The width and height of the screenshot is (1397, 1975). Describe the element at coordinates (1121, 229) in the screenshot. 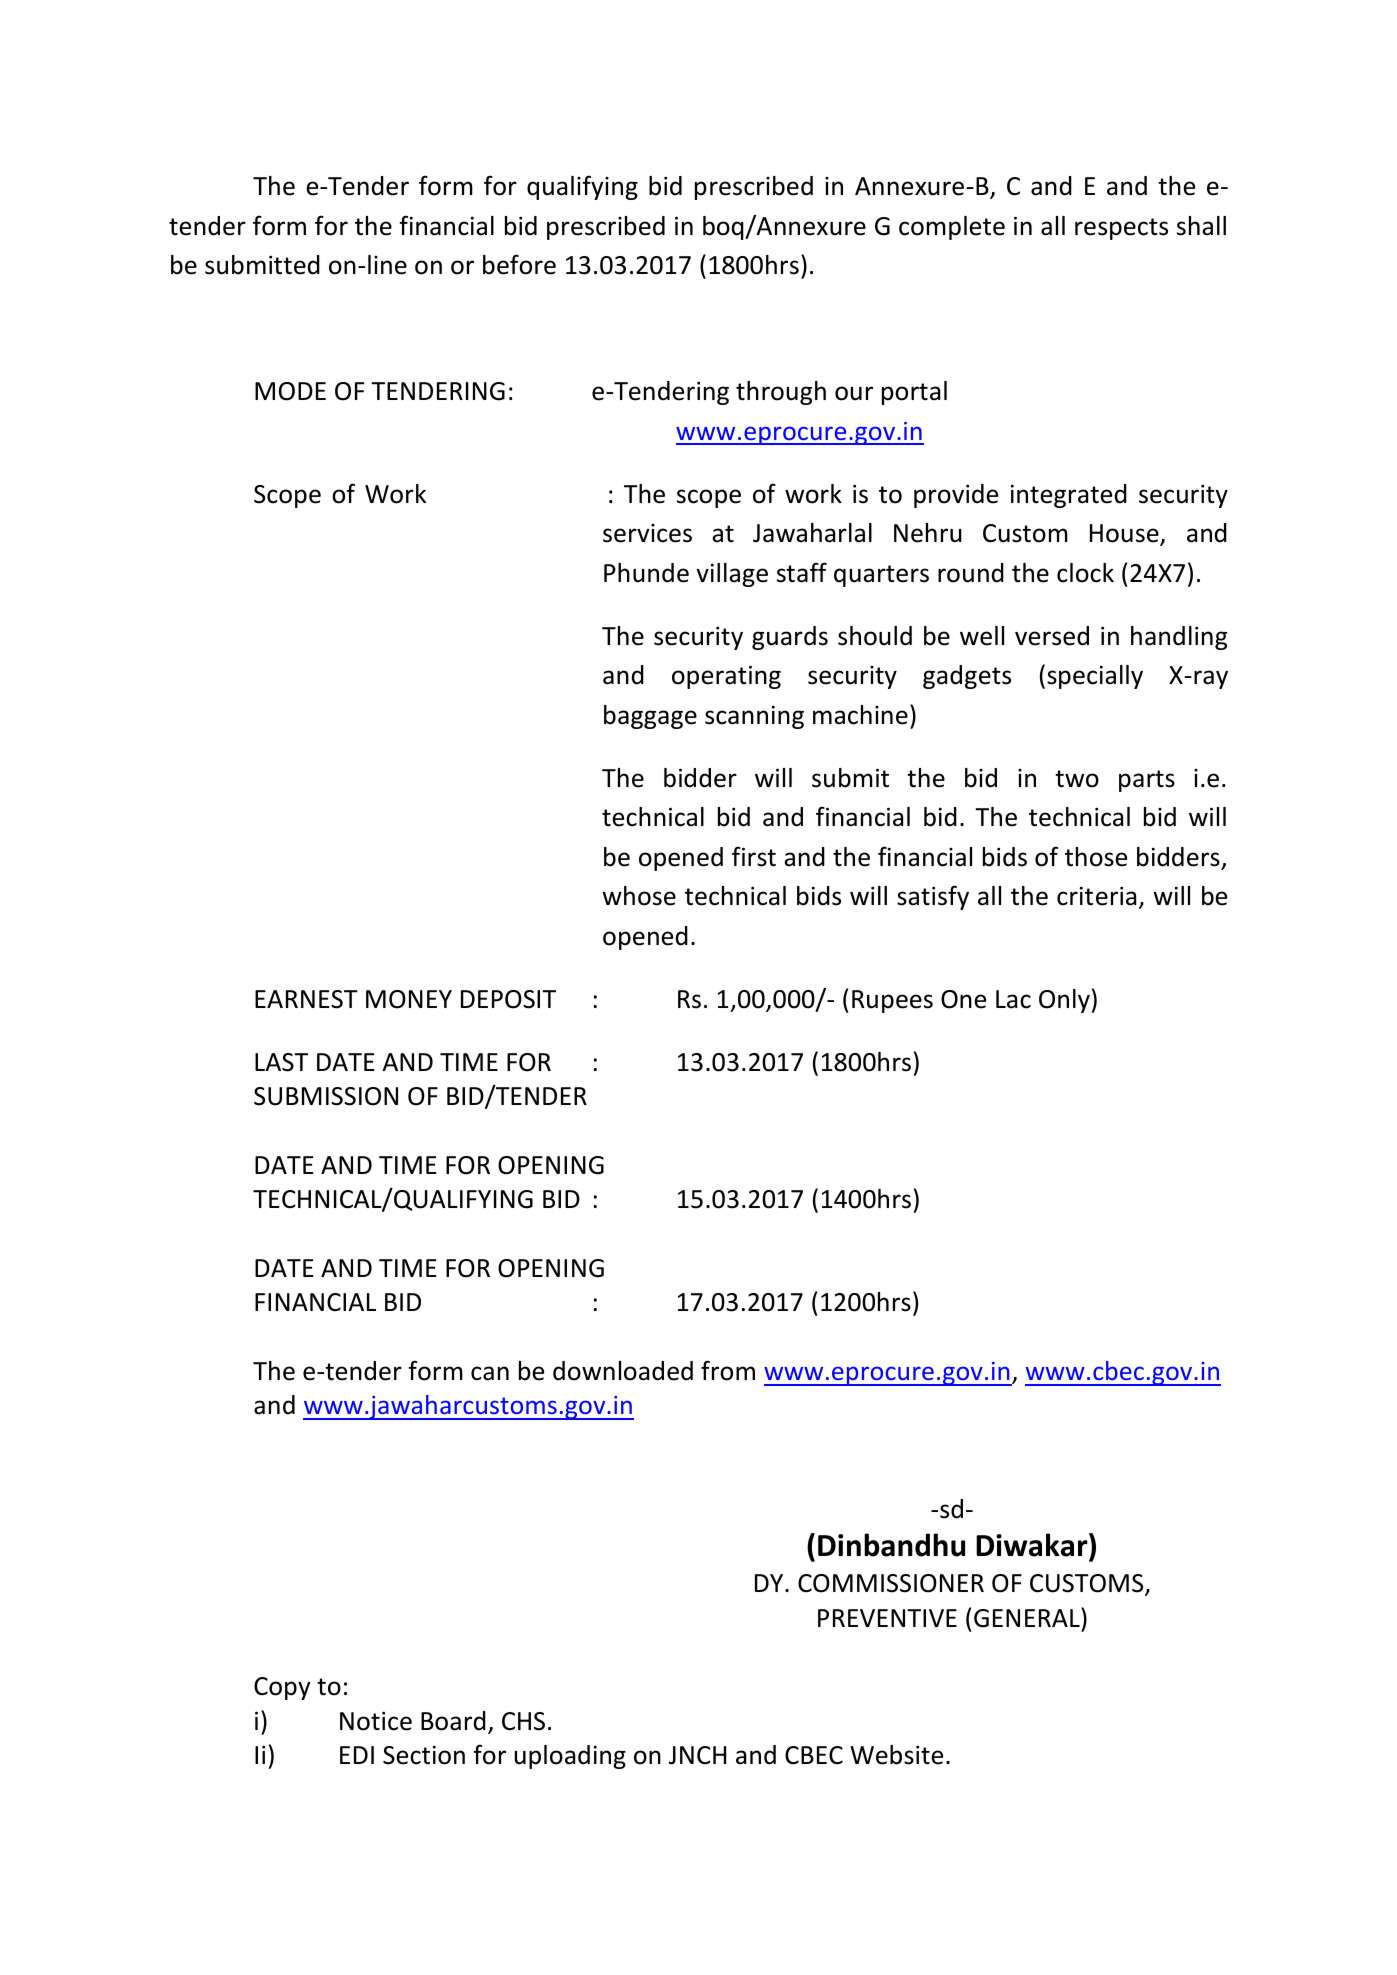

I see `respects` at that location.
